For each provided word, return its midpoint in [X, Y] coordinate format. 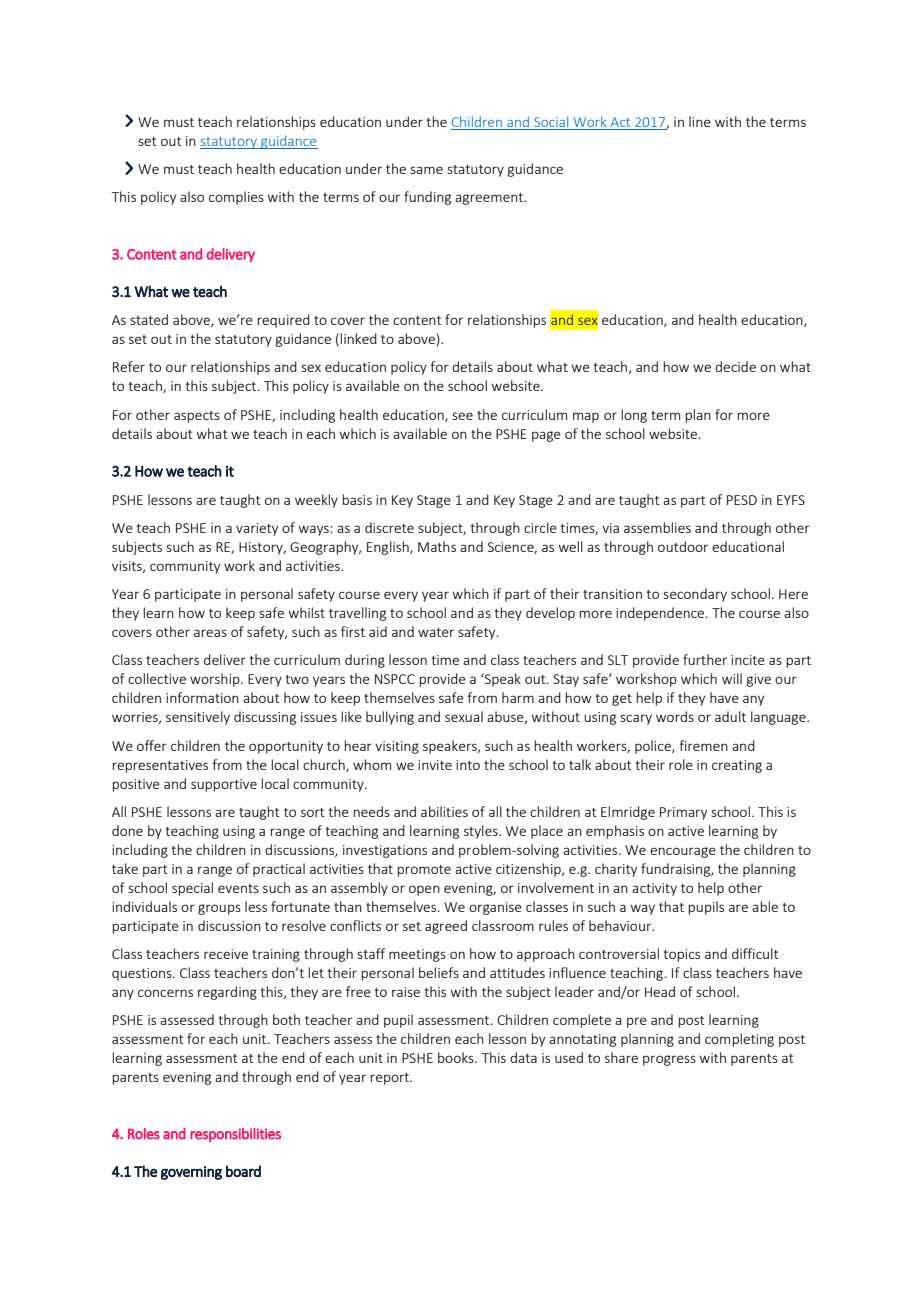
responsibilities [235, 1135]
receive [226, 954]
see [462, 416]
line [700, 121]
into [468, 765]
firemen [704, 745]
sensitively [198, 718]
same [426, 170]
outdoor [683, 546]
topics [682, 955]
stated [149, 319]
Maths [437, 546]
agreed [446, 927]
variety [257, 529]
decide [735, 366]
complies [236, 198]
